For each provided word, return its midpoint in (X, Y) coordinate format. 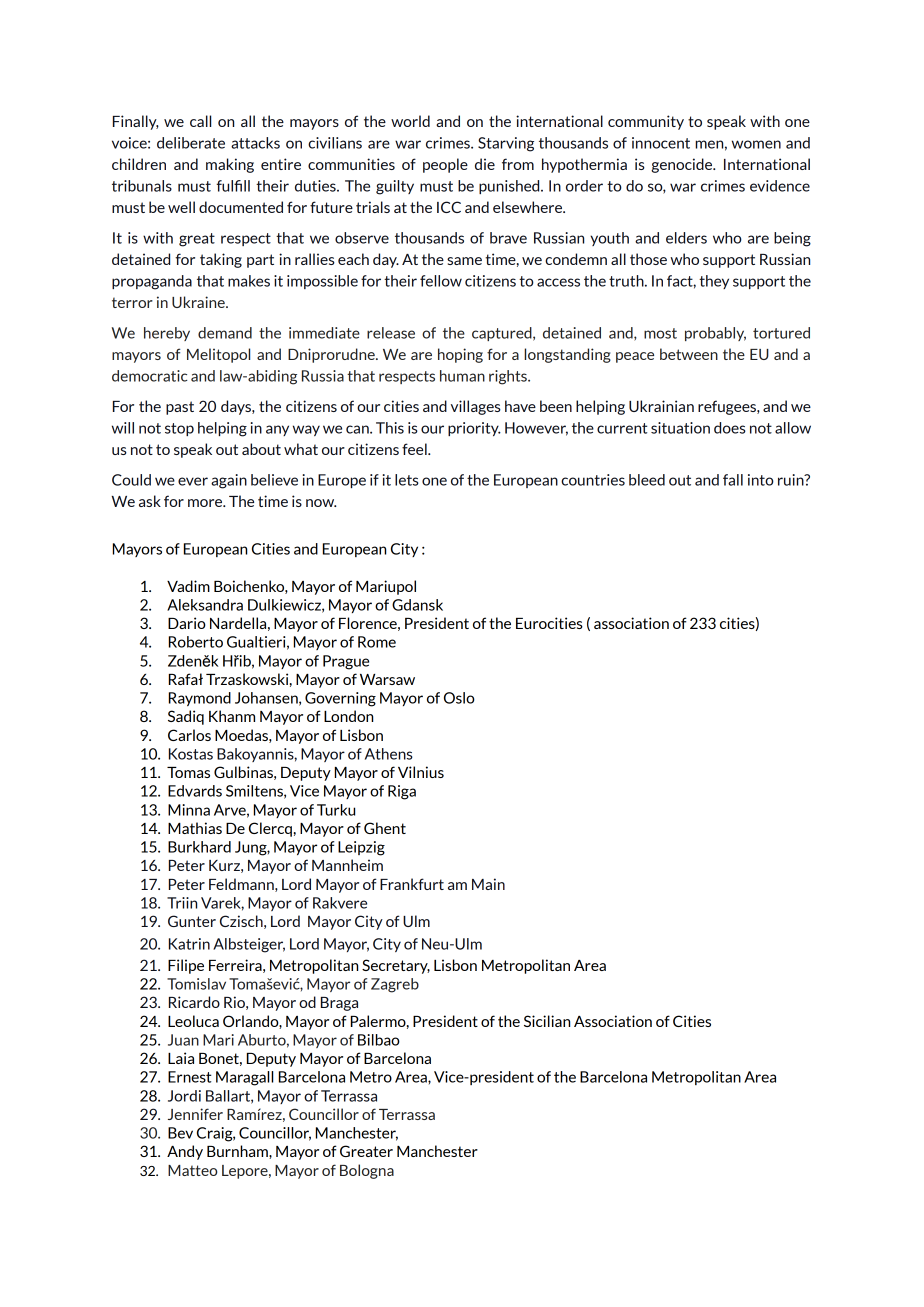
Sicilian (547, 1021)
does (730, 428)
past (180, 408)
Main (488, 884)
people (445, 165)
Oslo (459, 698)
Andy (185, 1152)
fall (733, 480)
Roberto (196, 642)
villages (476, 407)
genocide (683, 165)
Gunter (192, 921)
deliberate (191, 143)
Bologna (367, 1171)
